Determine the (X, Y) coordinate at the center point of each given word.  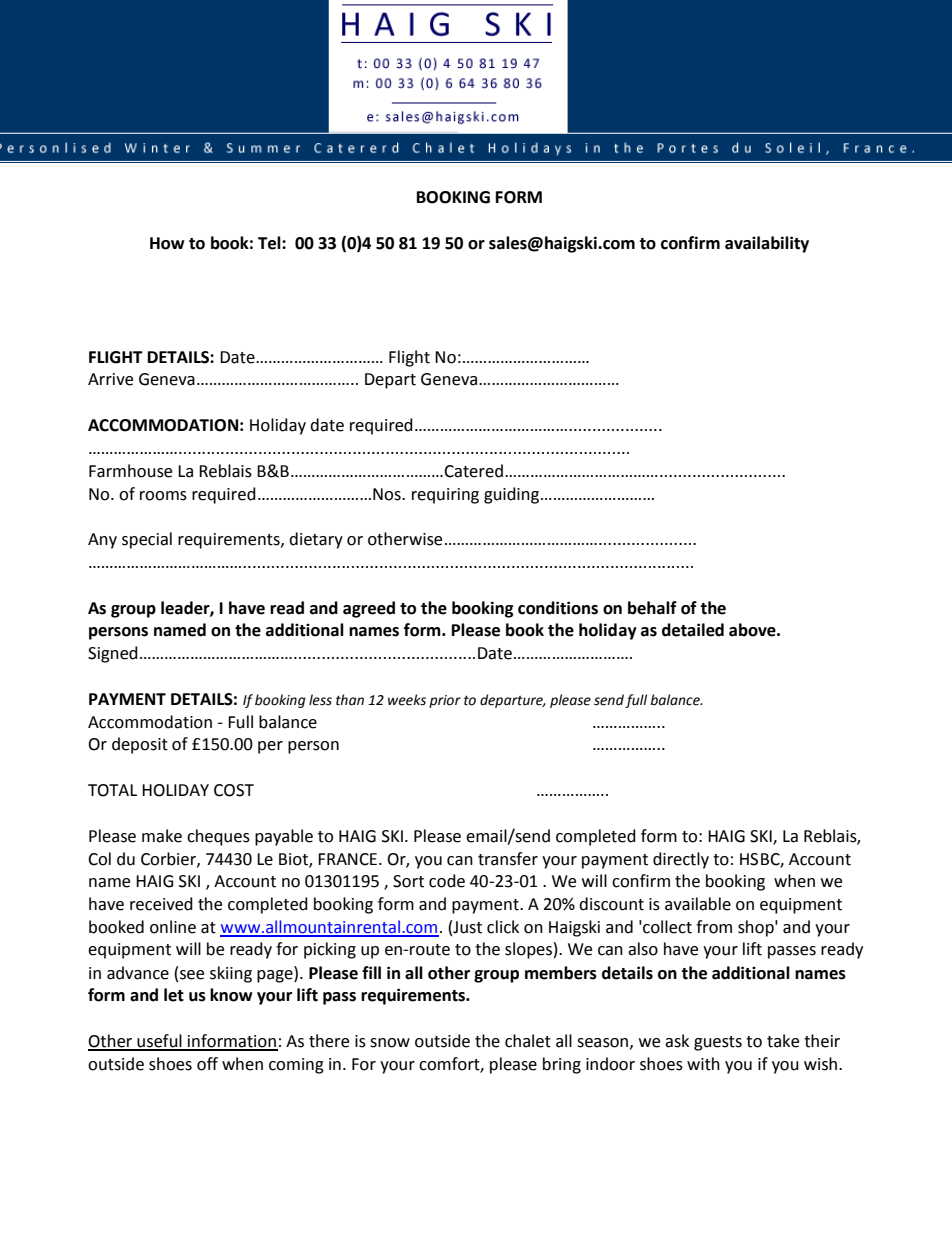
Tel (270, 243)
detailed (693, 630)
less (320, 700)
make (162, 836)
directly (681, 860)
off (207, 1064)
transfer (508, 859)
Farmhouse (130, 471)
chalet (528, 1041)
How (167, 243)
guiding (513, 495)
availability (767, 244)
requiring (445, 496)
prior (445, 701)
